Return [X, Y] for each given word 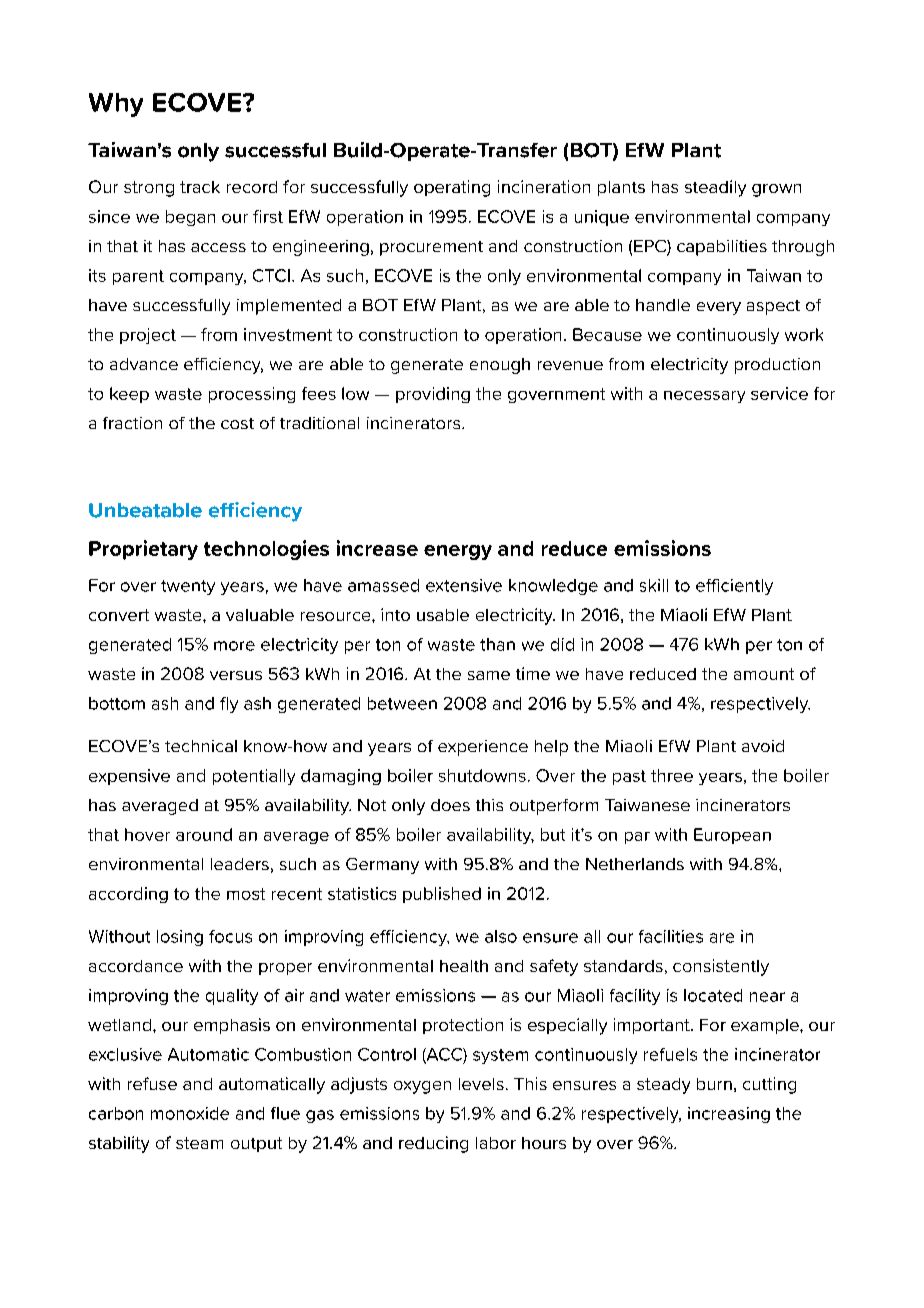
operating [452, 188]
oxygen [422, 1087]
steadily [715, 188]
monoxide [190, 1113]
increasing [729, 1115]
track [200, 187]
